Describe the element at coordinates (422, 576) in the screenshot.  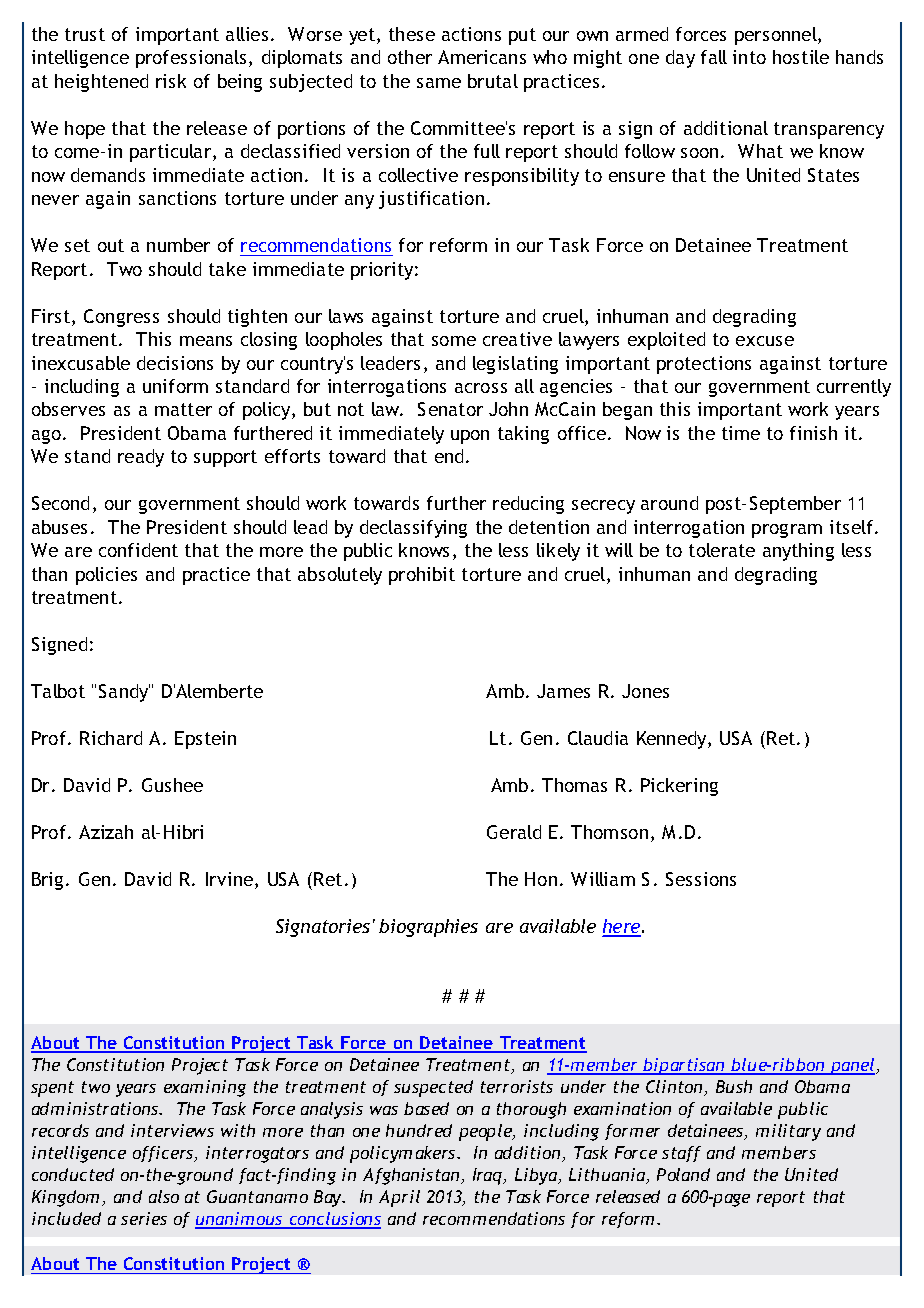
I see `prohibit` at that location.
